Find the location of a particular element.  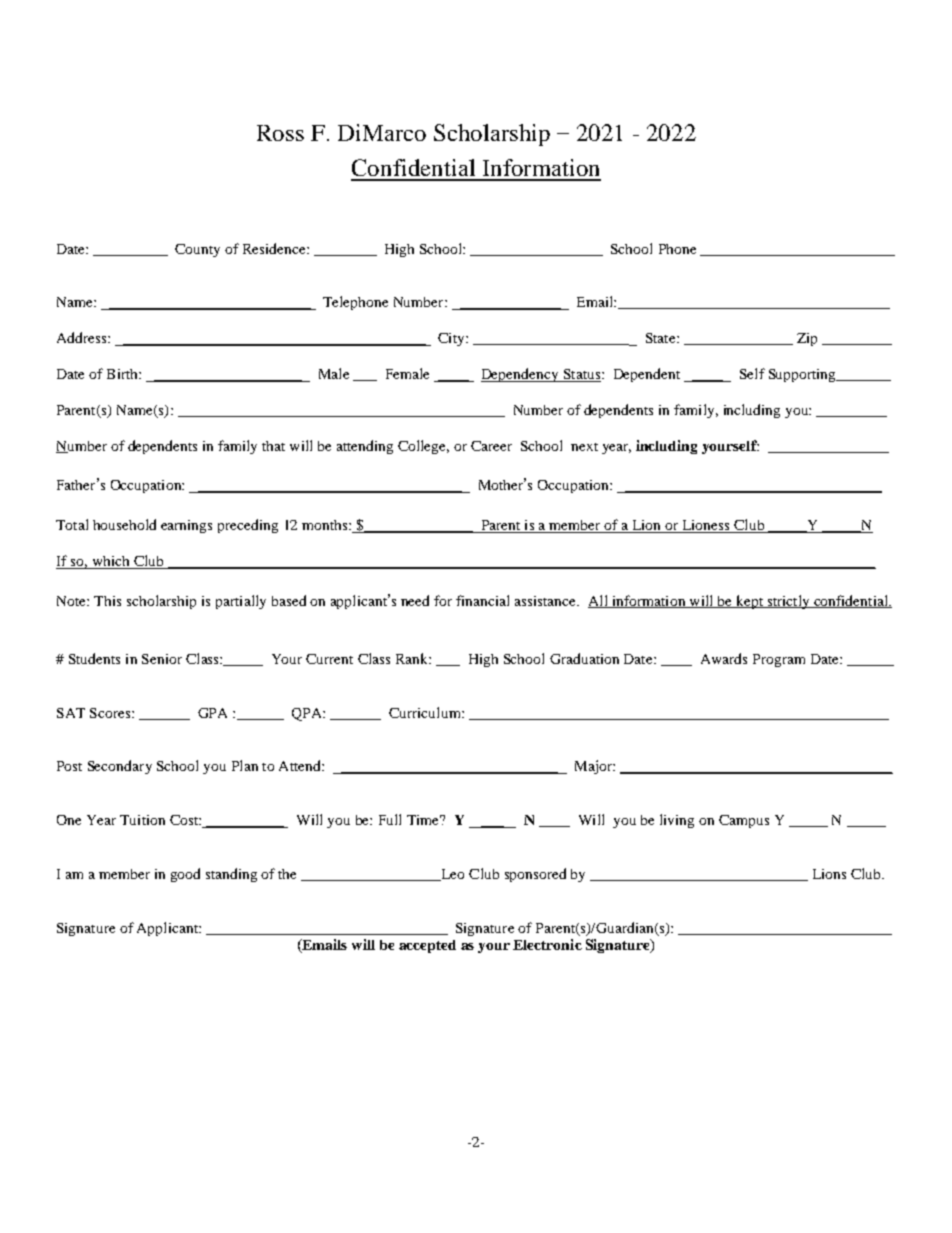

State is located at coordinates (662, 338).
